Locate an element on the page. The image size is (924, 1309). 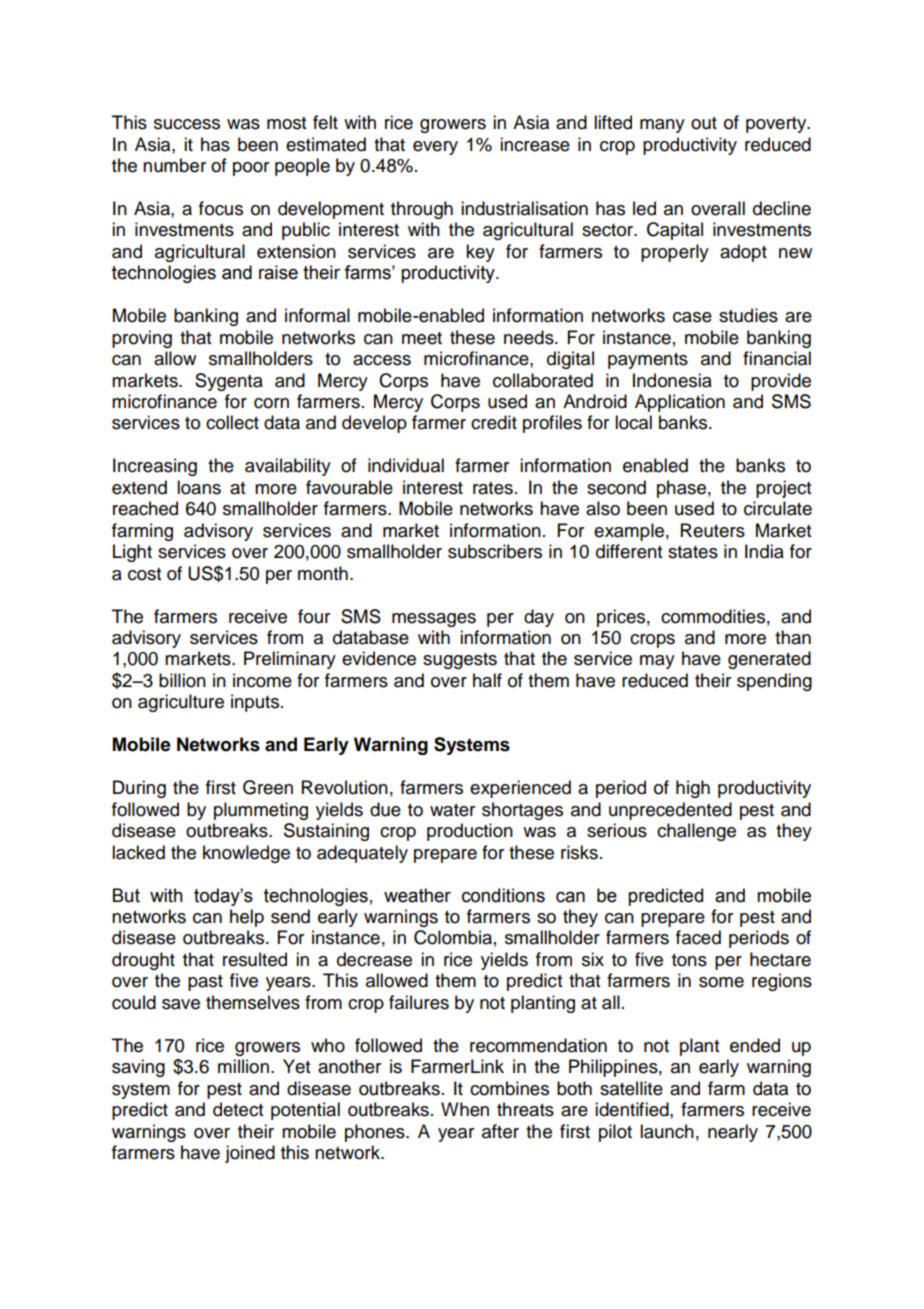
suggests is located at coordinates (460, 661).
